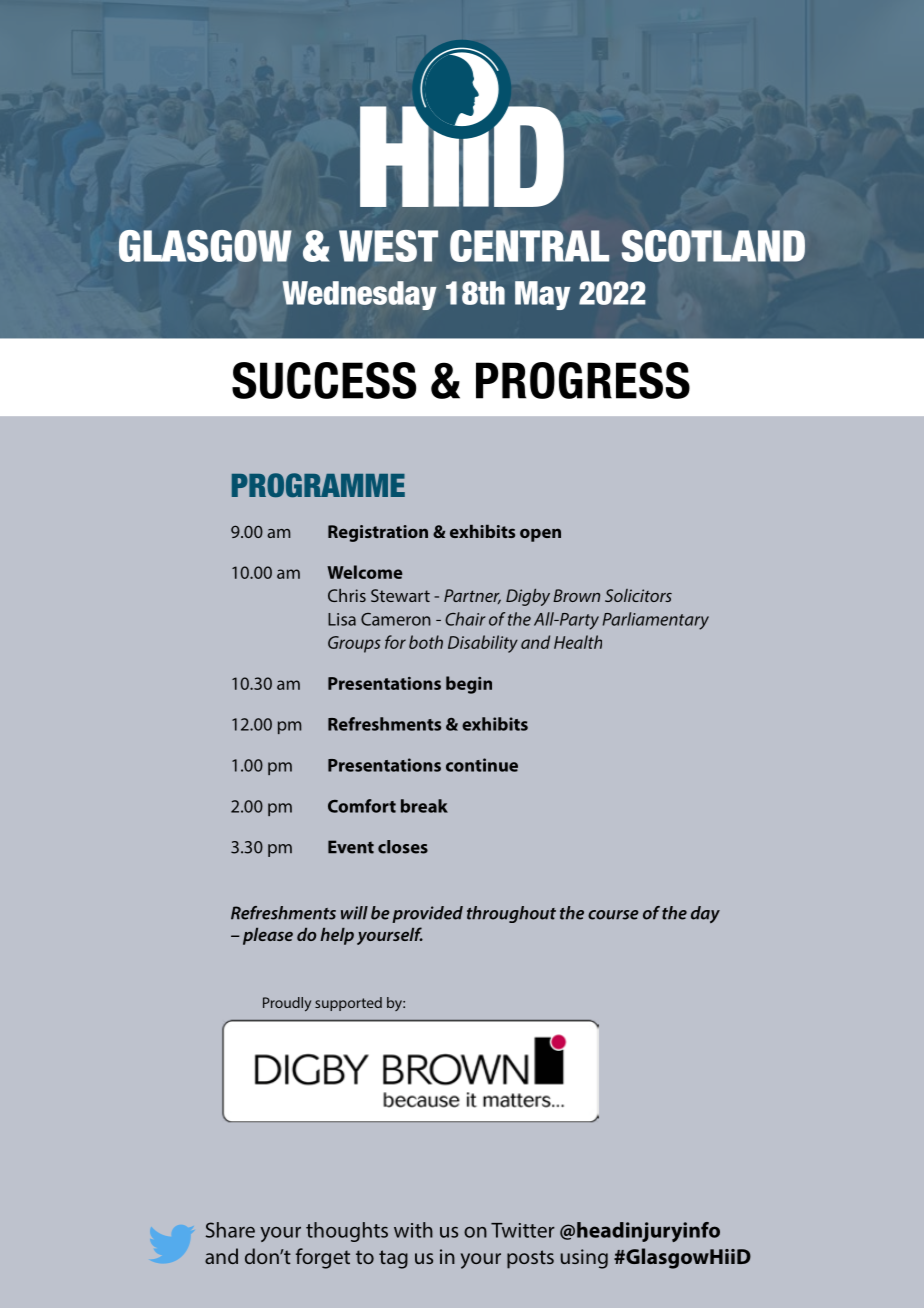 The height and width of the screenshot is (1308, 924). What do you see at coordinates (713, 246) in the screenshot?
I see `SCOTLAND` at bounding box center [713, 246].
